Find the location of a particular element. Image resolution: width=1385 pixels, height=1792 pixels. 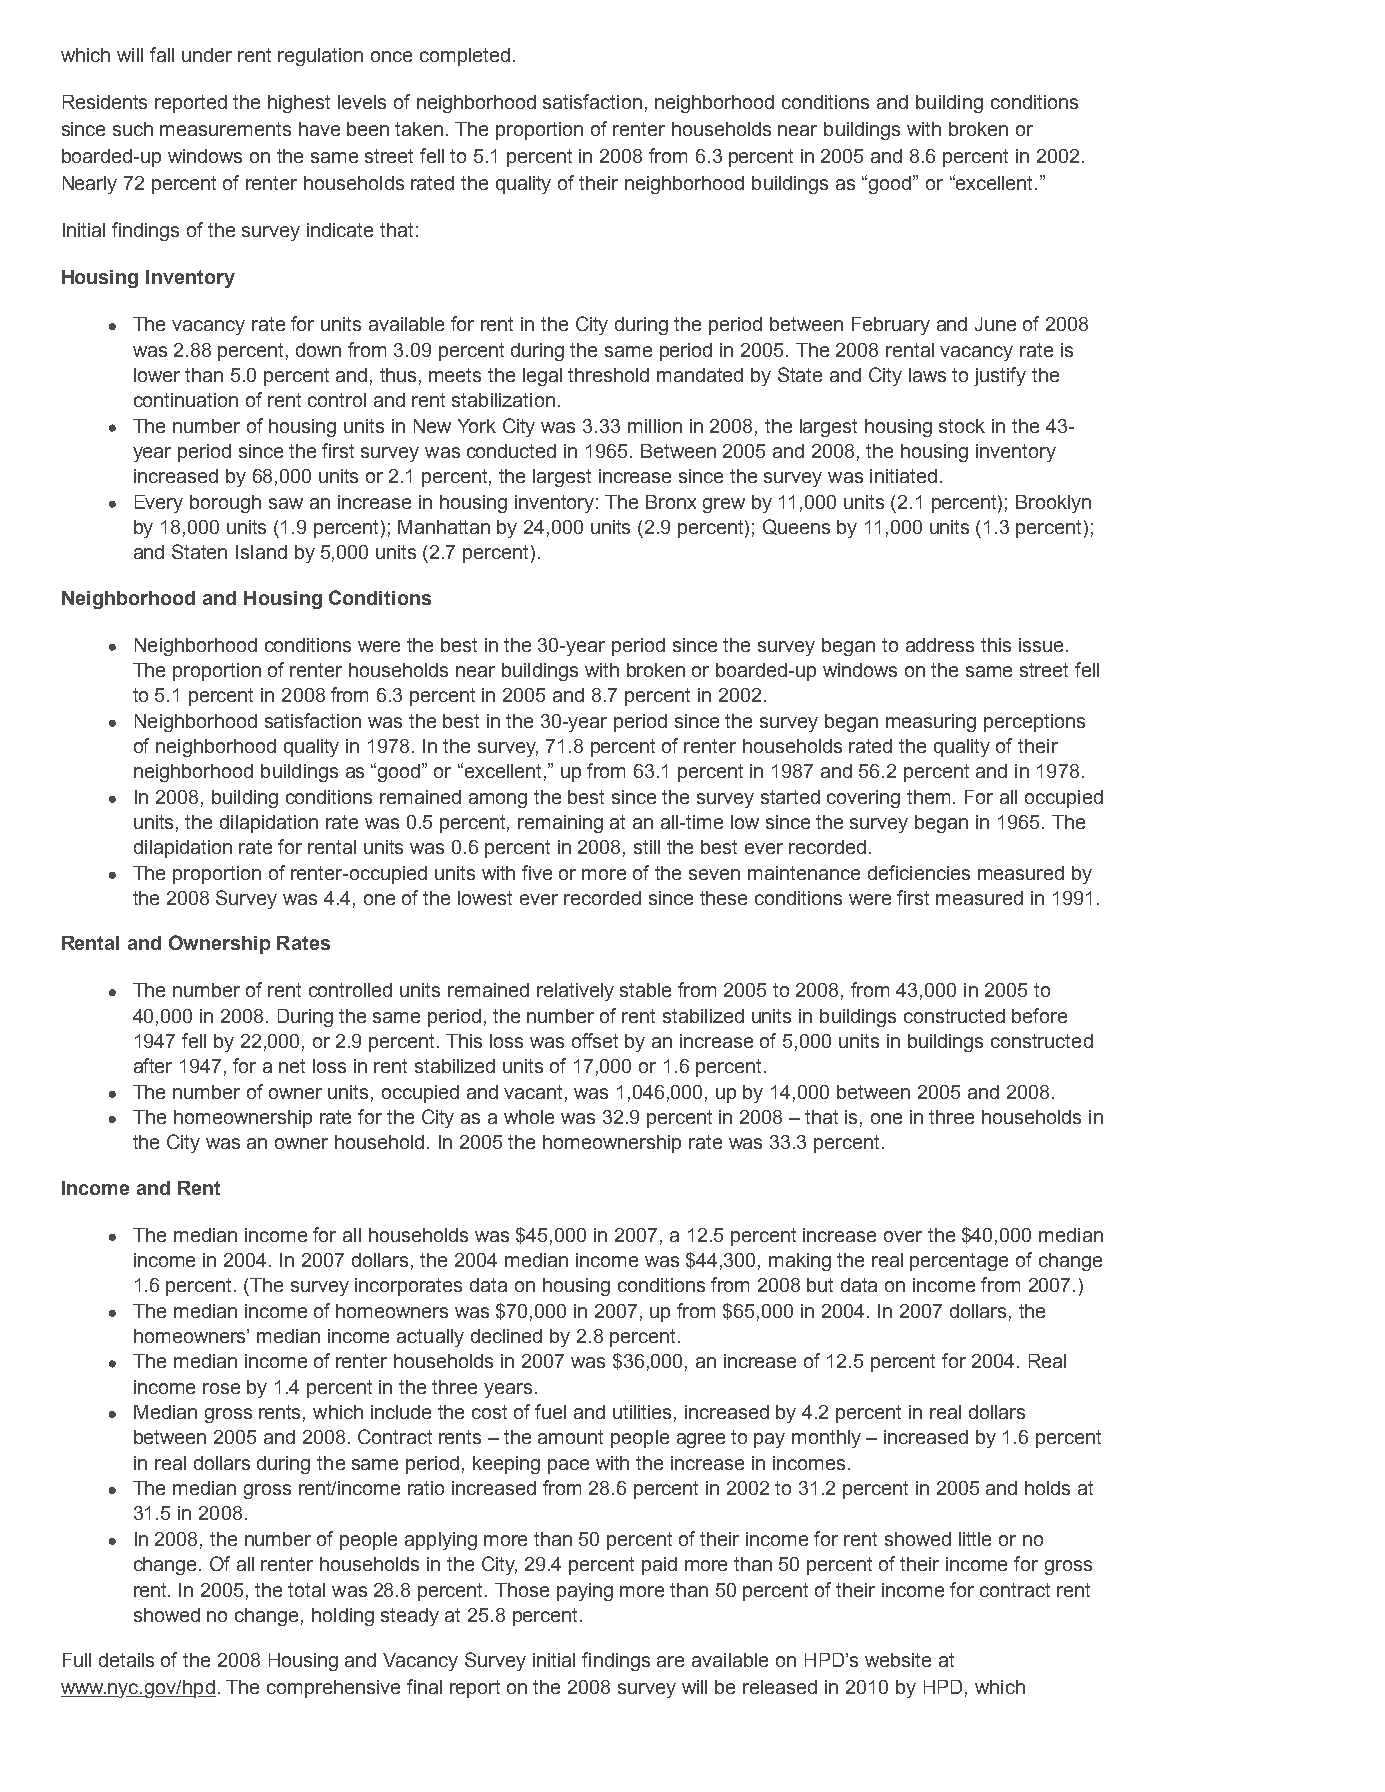

details is located at coordinates (126, 1660).
